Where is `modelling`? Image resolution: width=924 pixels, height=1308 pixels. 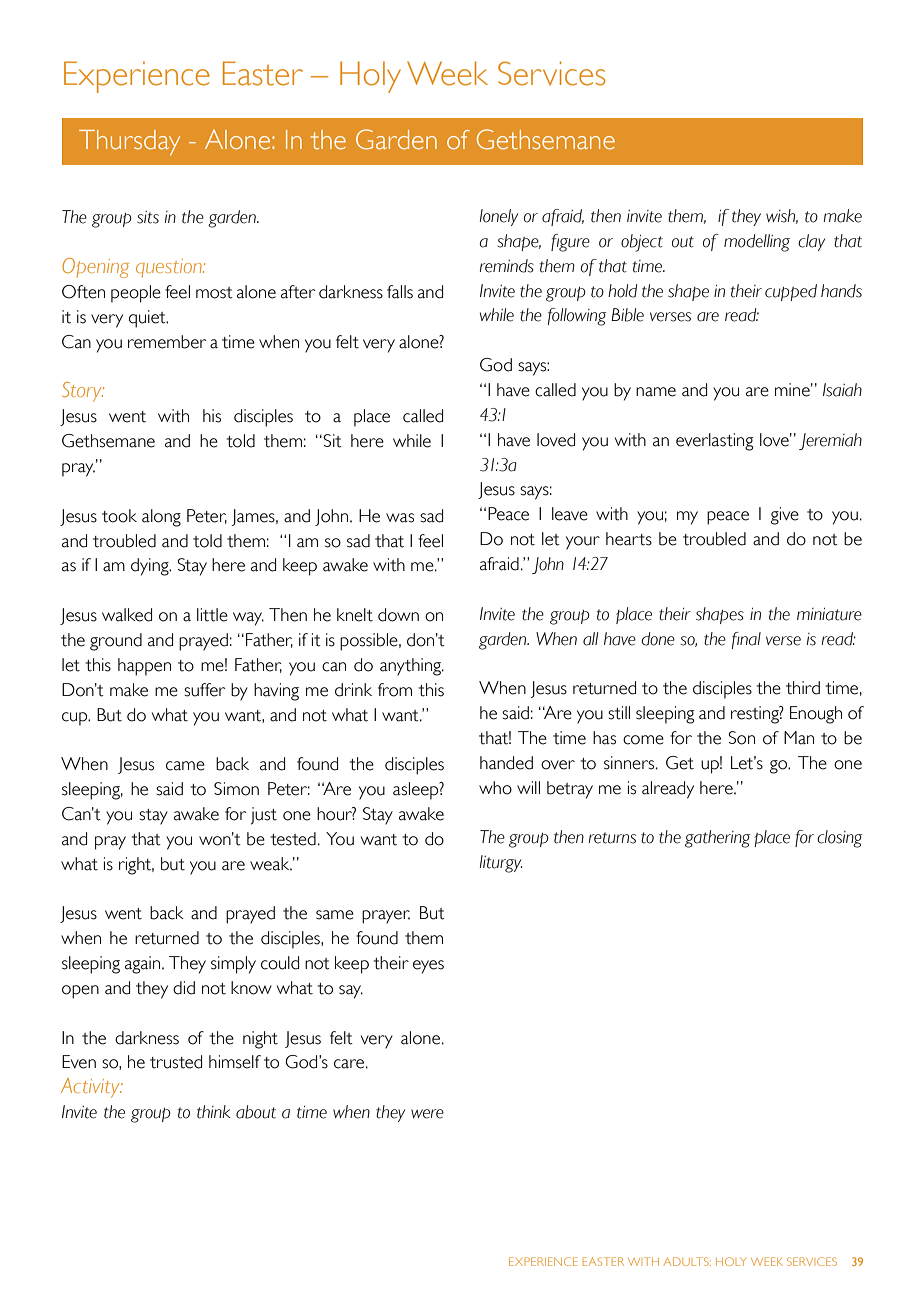 modelling is located at coordinates (757, 243).
